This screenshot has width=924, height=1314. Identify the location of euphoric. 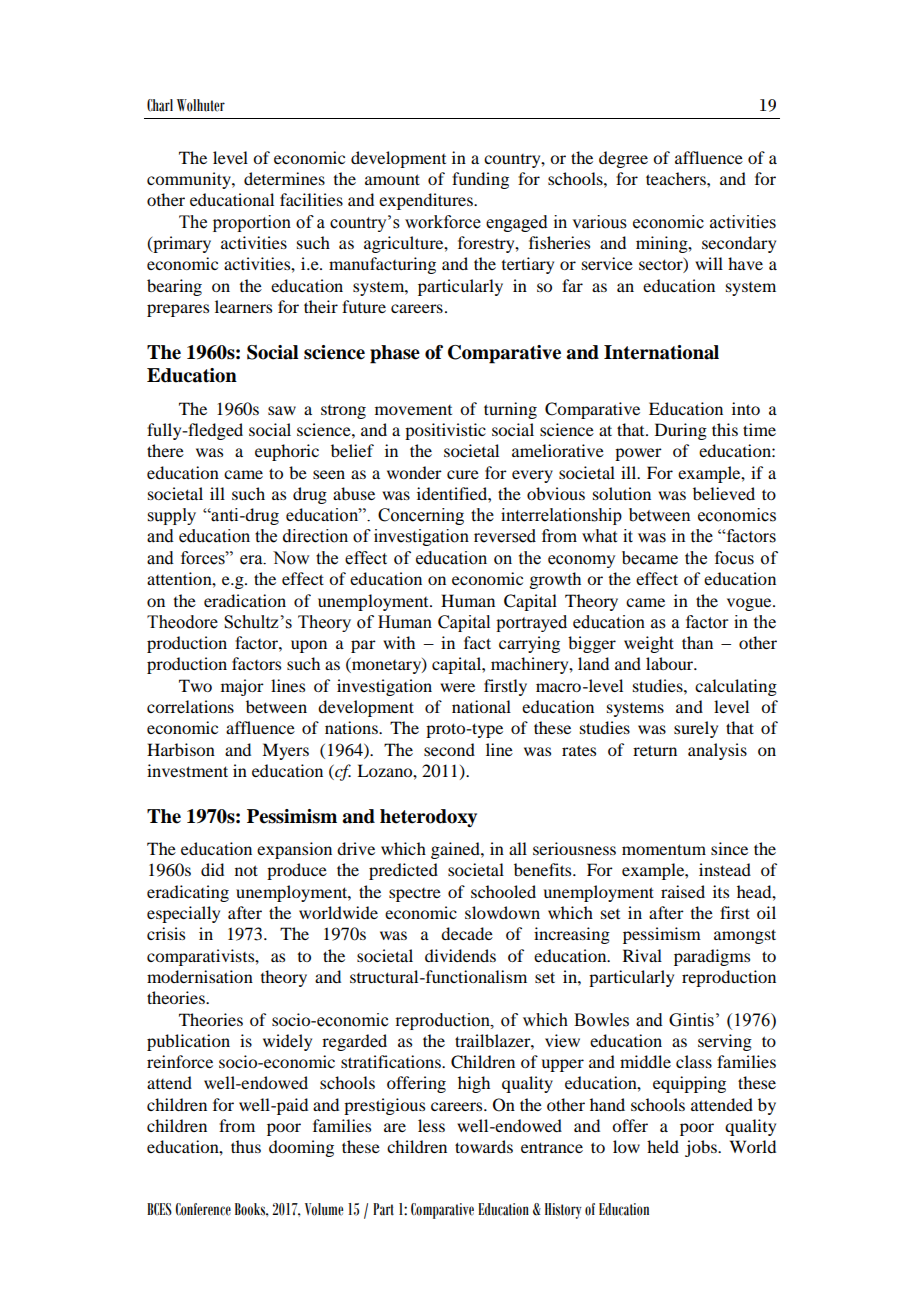
(287, 452).
